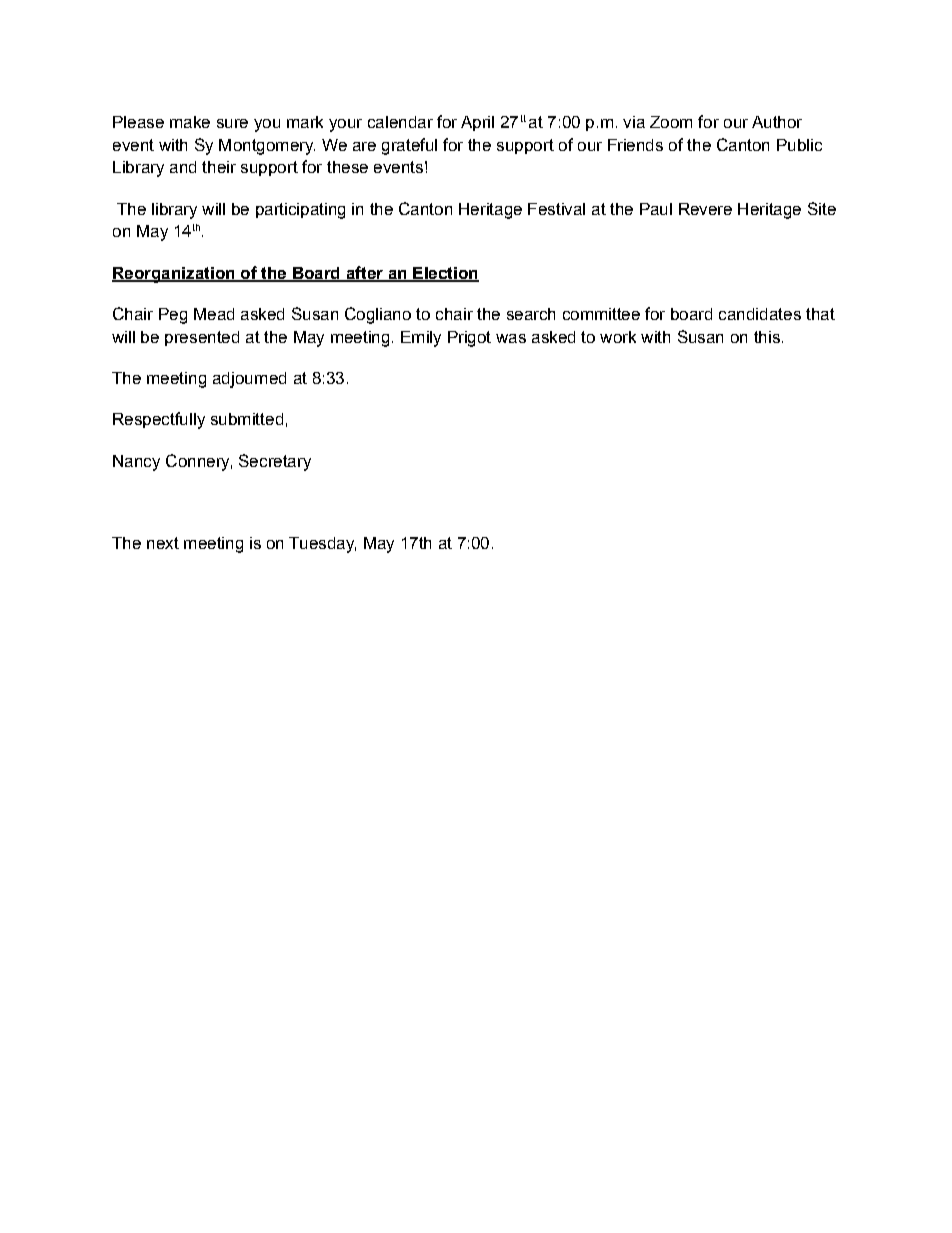 The height and width of the screenshot is (1233, 952). What do you see at coordinates (202, 338) in the screenshot?
I see `presented` at bounding box center [202, 338].
